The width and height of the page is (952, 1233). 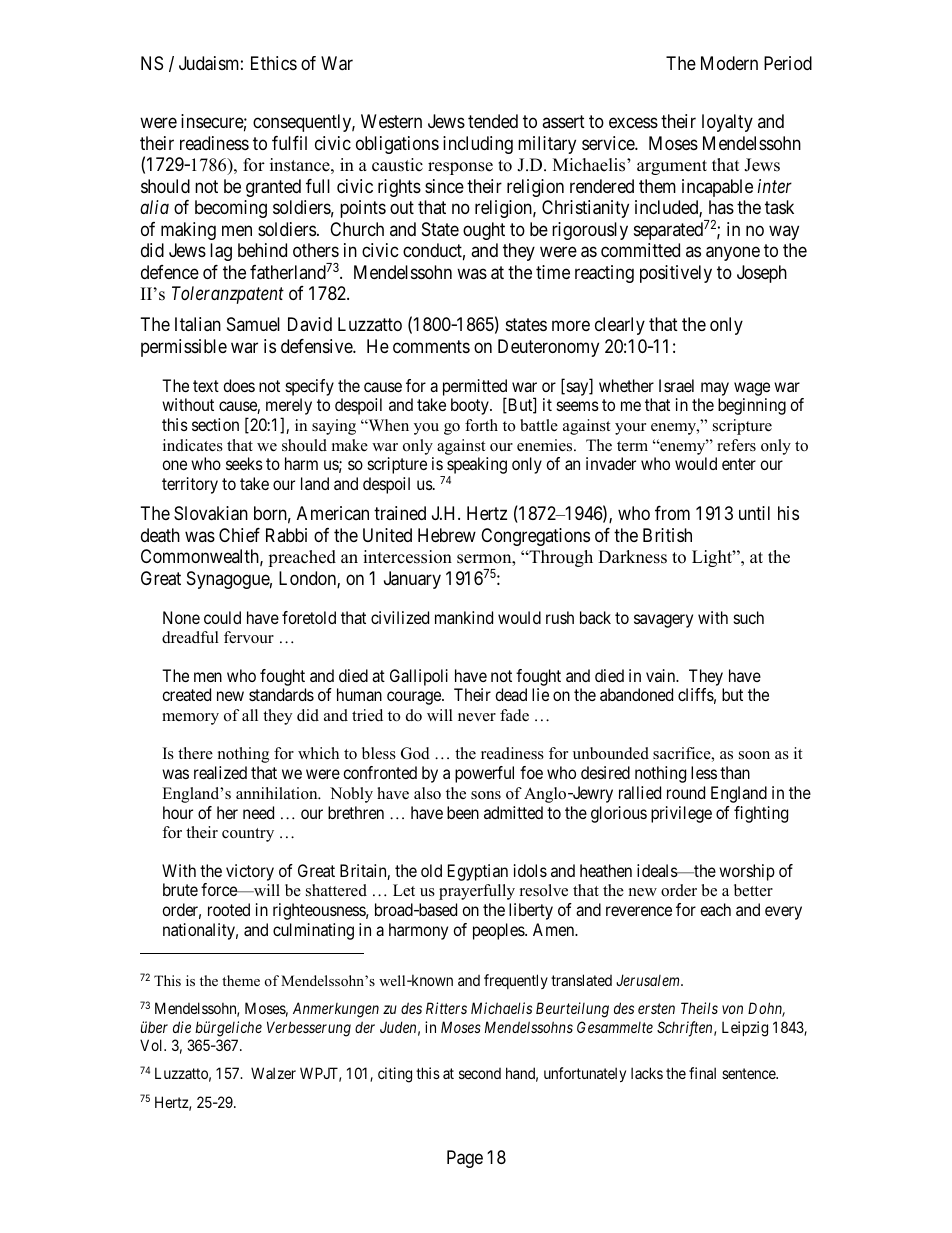 What do you see at coordinates (274, 63) in the page?
I see `Ethics` at bounding box center [274, 63].
